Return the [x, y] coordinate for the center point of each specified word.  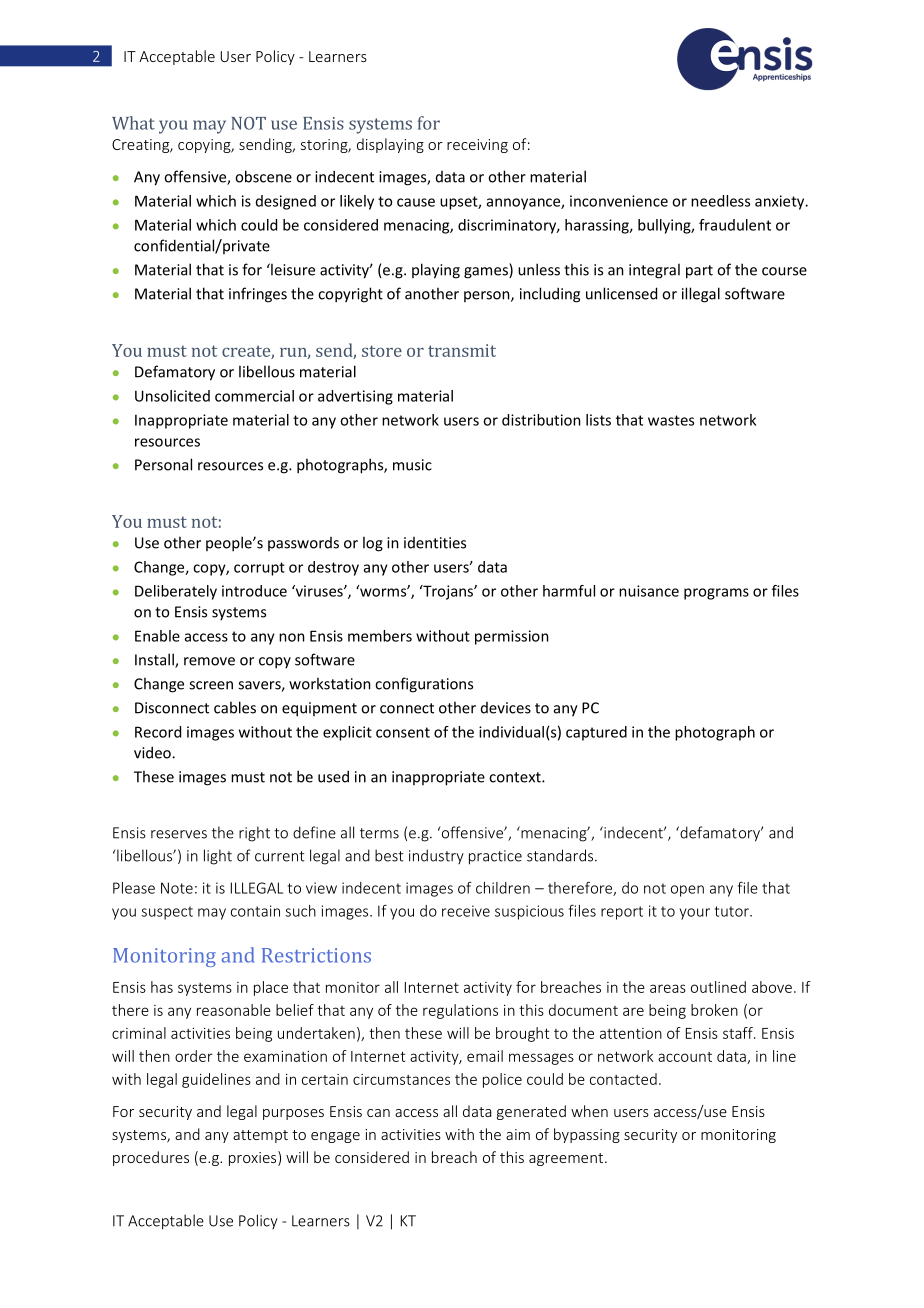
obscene [263, 176]
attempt [260, 1136]
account [685, 1057]
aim [518, 1134]
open [687, 891]
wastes [671, 420]
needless [720, 201]
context [516, 777]
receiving [477, 146]
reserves [179, 834]
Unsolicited [172, 396]
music [412, 465]
